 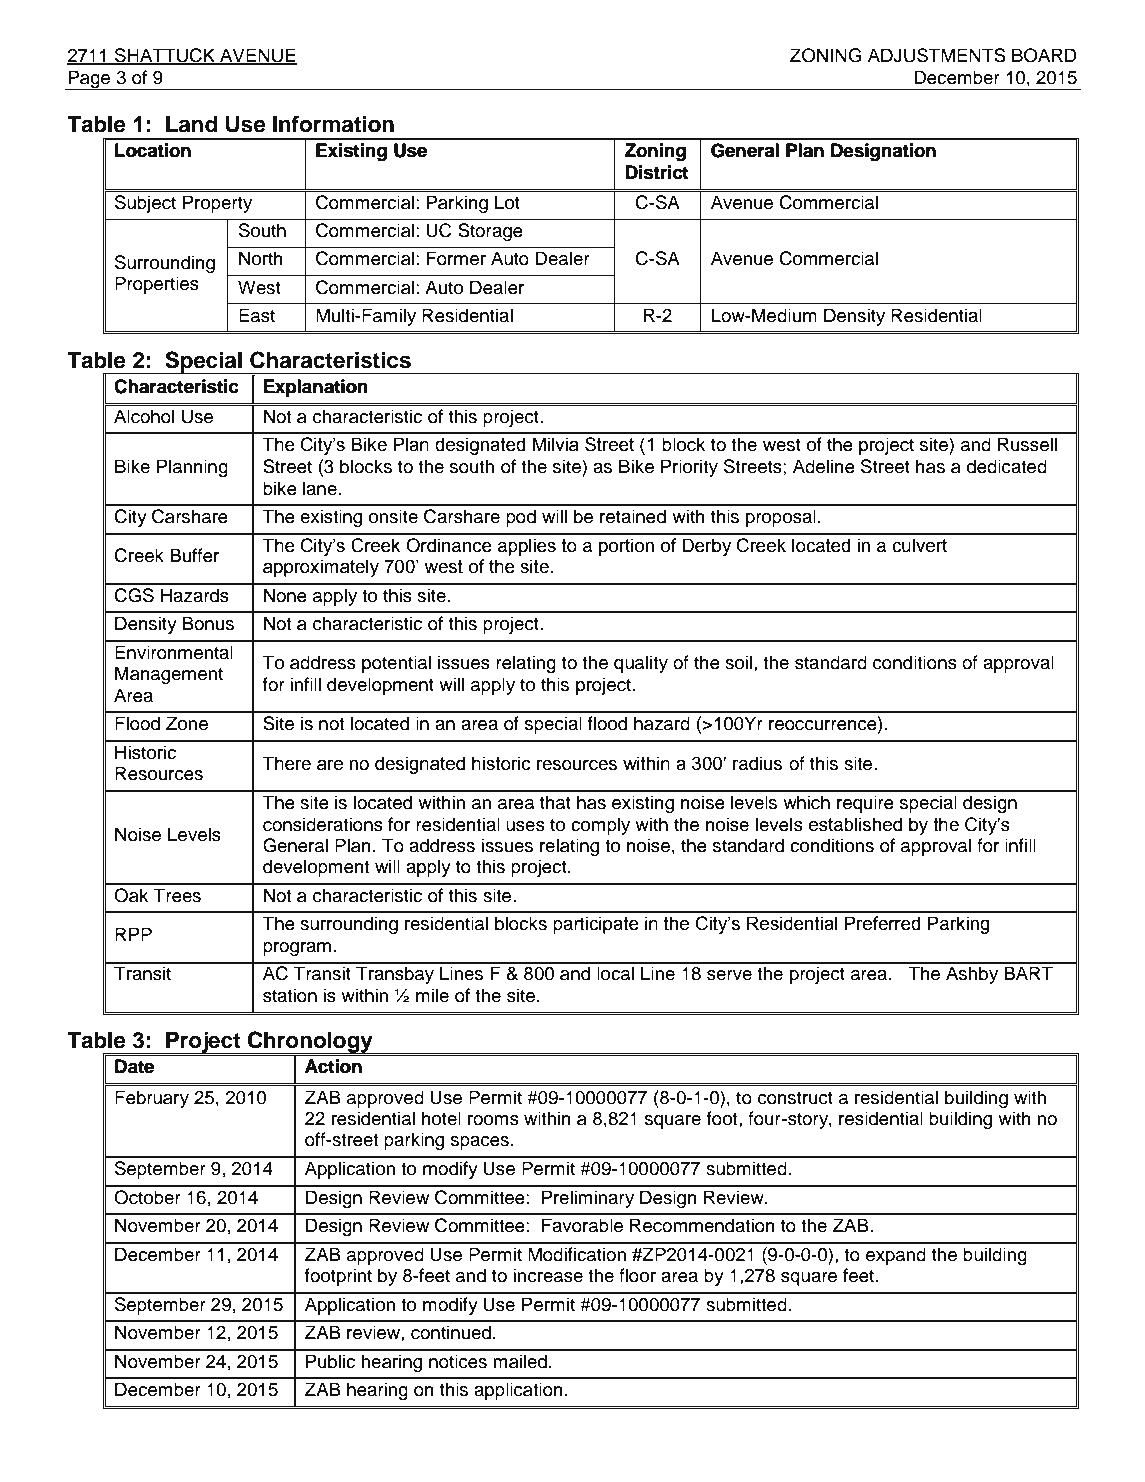 I want to click on expand, so click(x=896, y=1256).
